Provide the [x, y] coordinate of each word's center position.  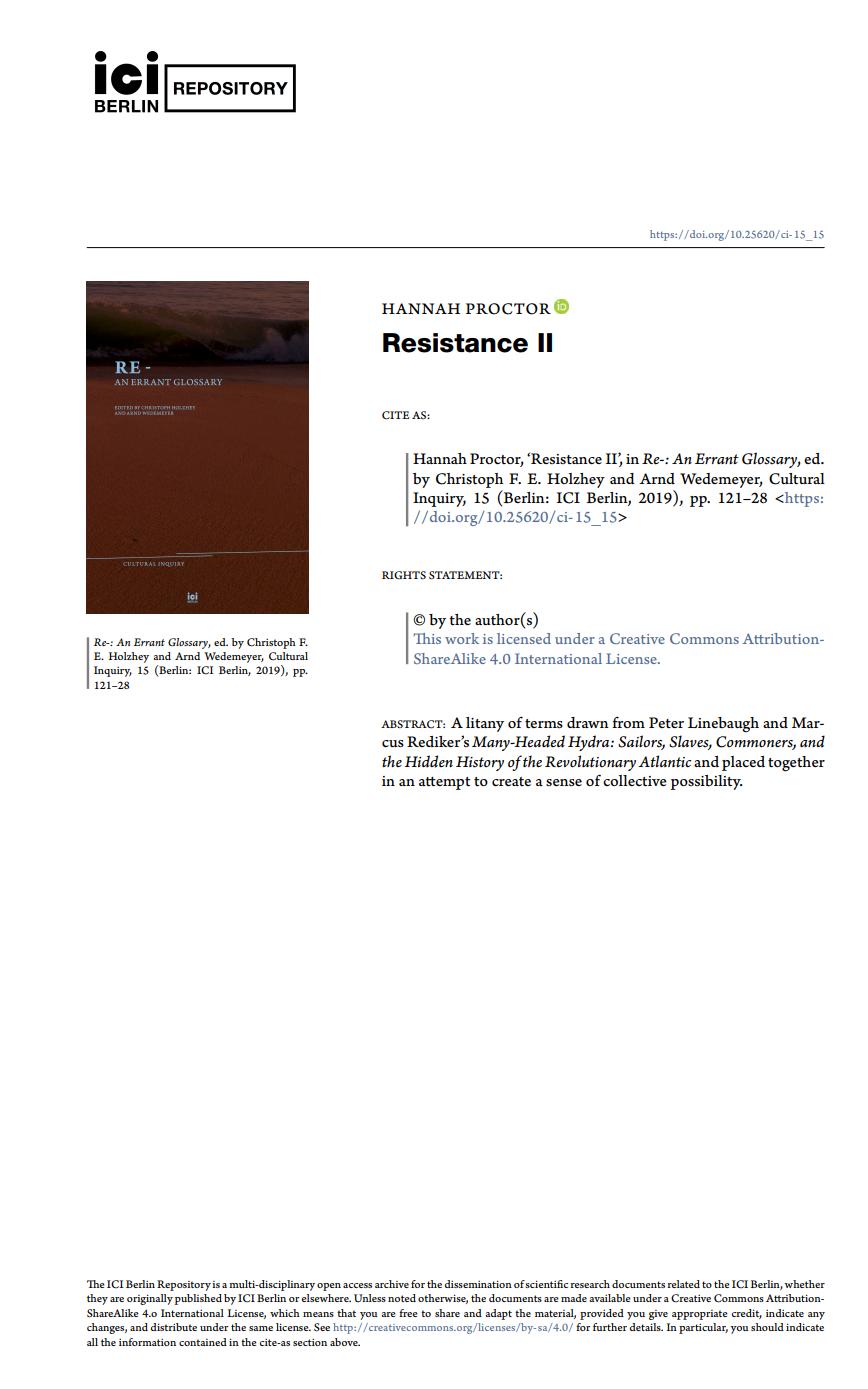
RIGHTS [404, 575]
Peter [666, 722]
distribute [174, 1327]
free [408, 1313]
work [462, 638]
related [683, 1284]
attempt [444, 783]
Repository [184, 1285]
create [511, 782]
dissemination [478, 1284]
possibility [706, 782]
